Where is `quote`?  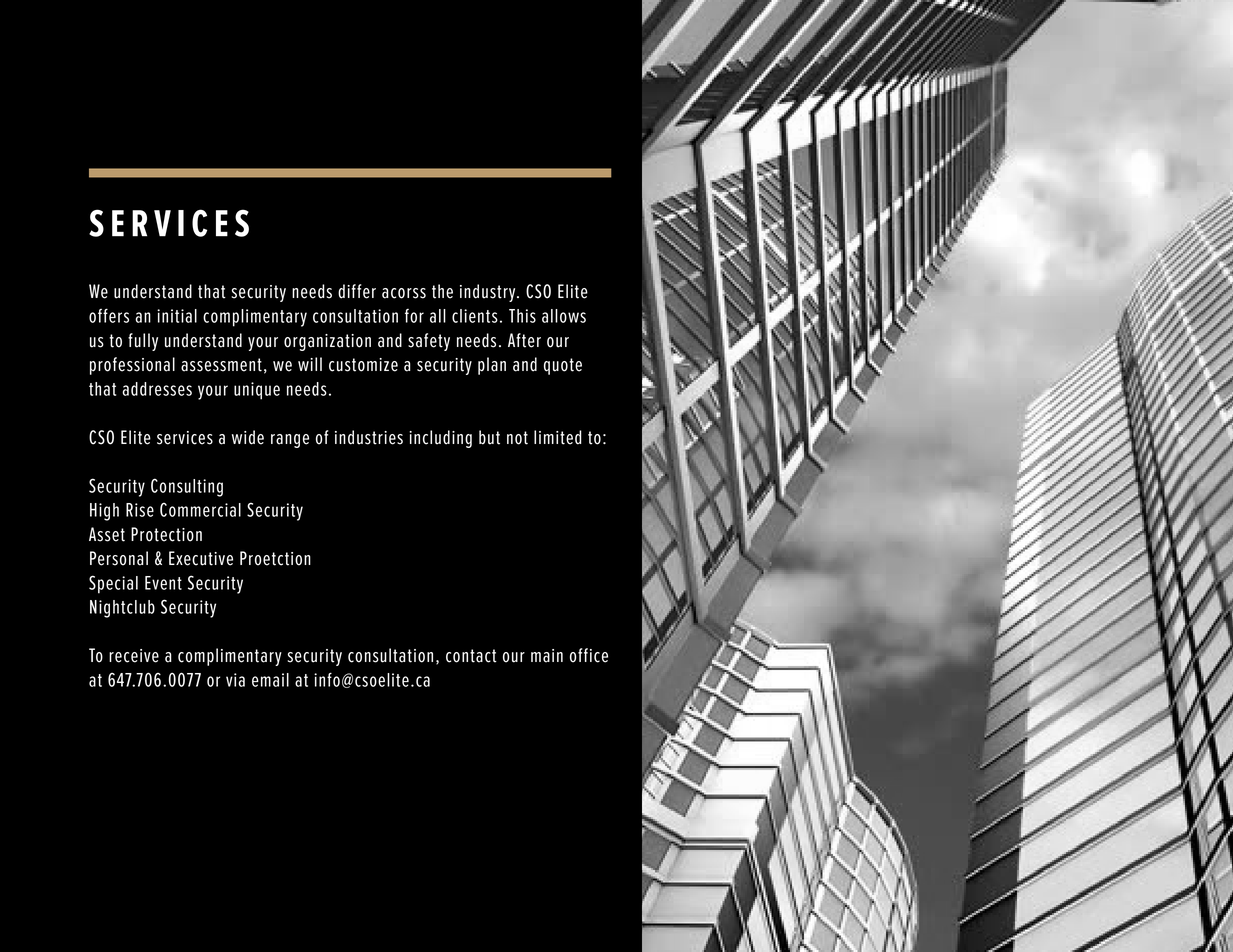
quote is located at coordinates (563, 366).
